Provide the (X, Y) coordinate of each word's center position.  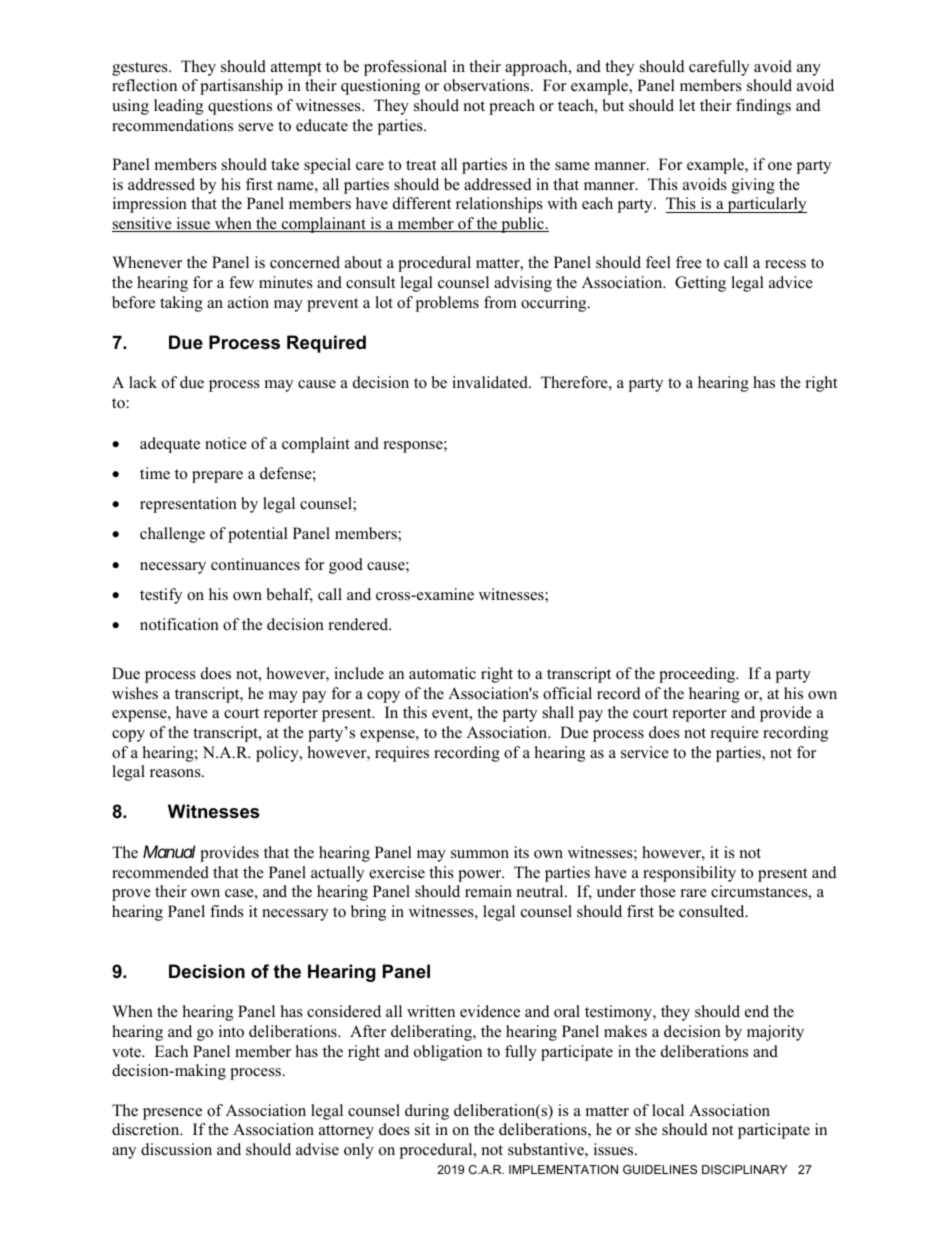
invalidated (491, 382)
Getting (700, 284)
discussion (176, 1149)
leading (178, 107)
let (687, 105)
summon (480, 854)
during (427, 1112)
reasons (176, 773)
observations (488, 85)
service (645, 752)
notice (226, 443)
